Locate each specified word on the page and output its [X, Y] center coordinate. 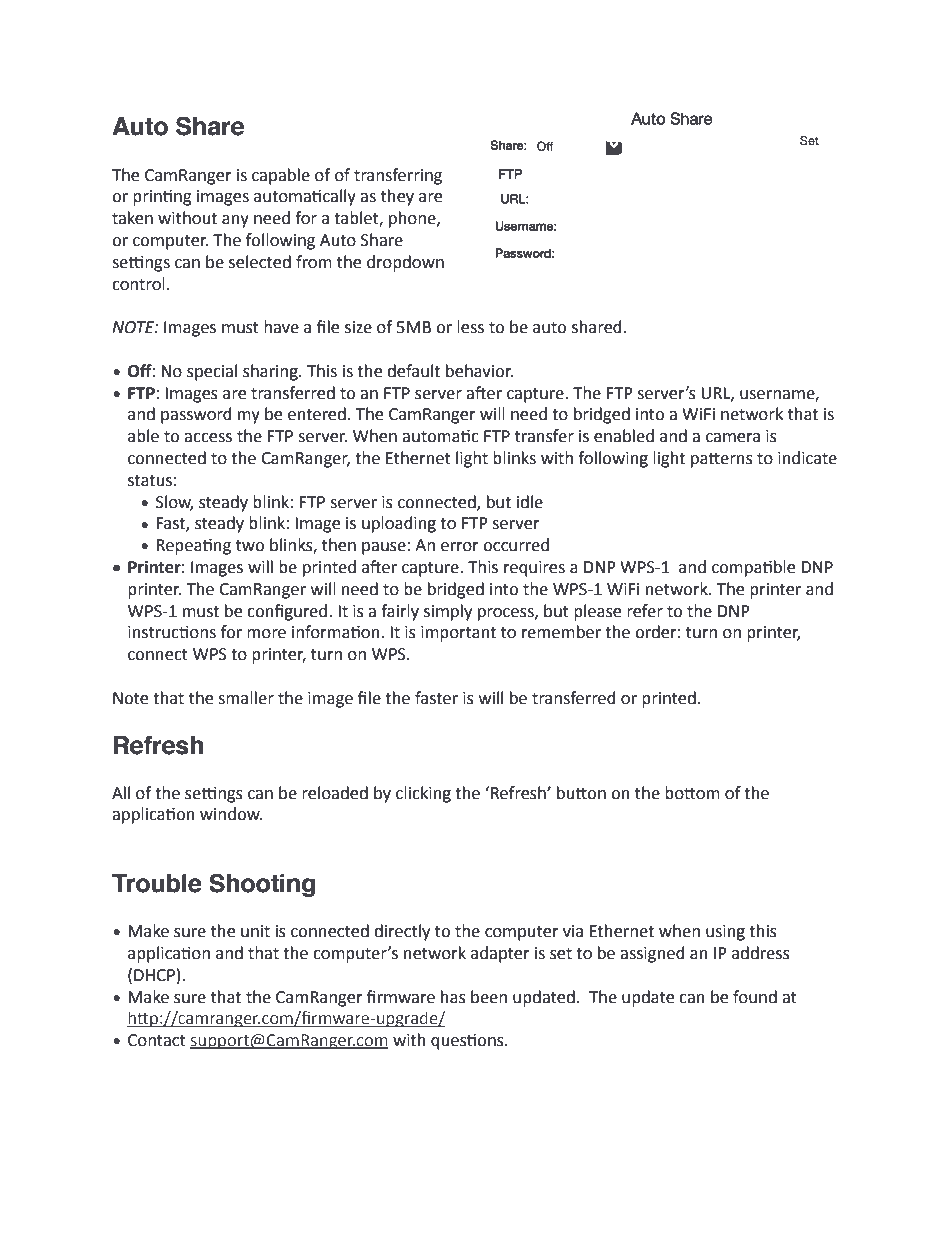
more [266, 634]
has [453, 997]
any [235, 221]
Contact [157, 1040]
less [470, 327]
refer [645, 611]
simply [448, 612]
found [755, 997]
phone [413, 219]
